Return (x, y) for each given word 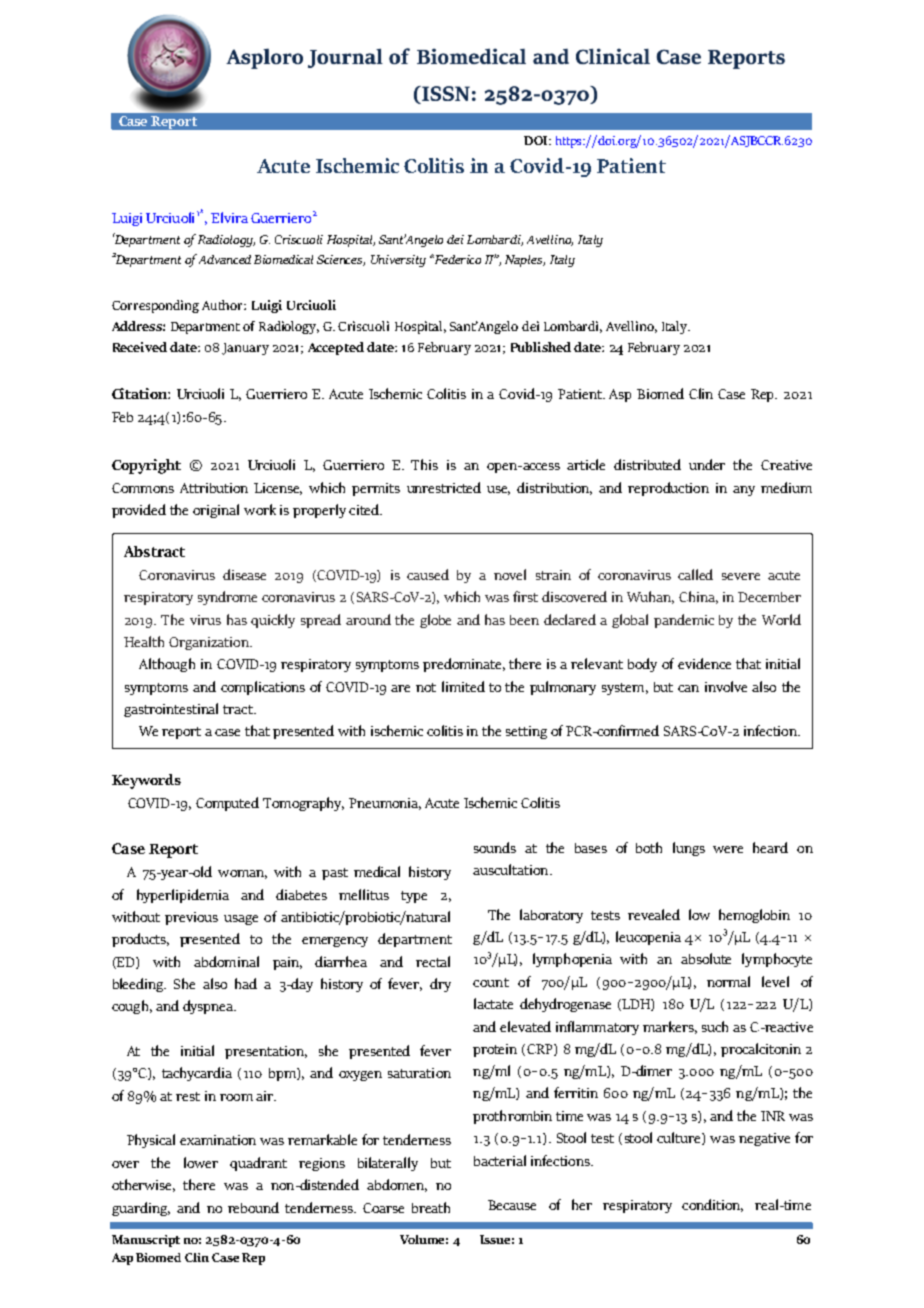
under (707, 464)
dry (440, 985)
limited (463, 686)
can (688, 688)
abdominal (226, 961)
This (424, 464)
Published (541, 347)
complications (263, 688)
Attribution (214, 488)
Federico (457, 259)
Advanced (225, 259)
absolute (706, 958)
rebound (253, 1207)
